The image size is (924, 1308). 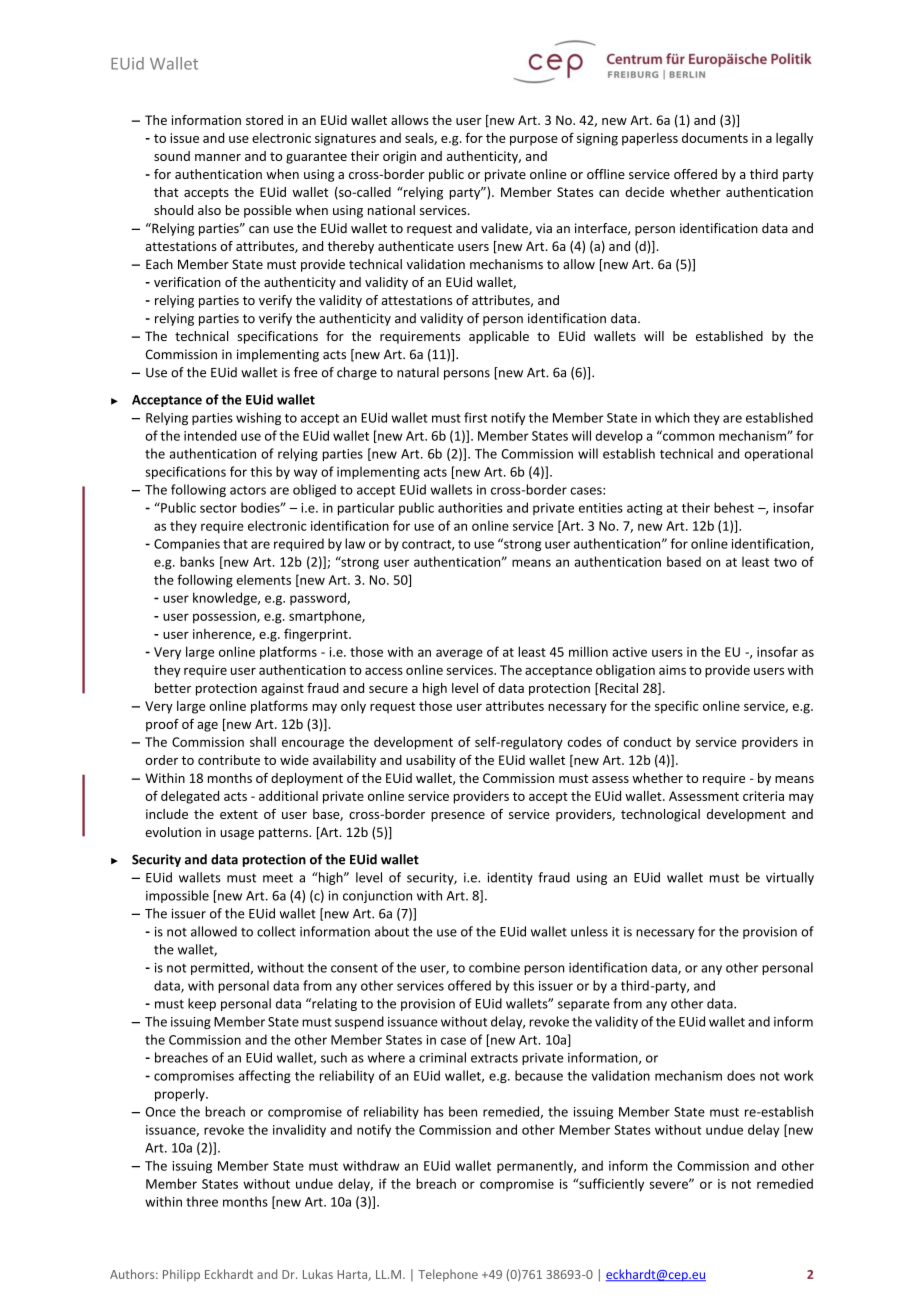 I want to click on Telephone, so click(x=448, y=1275).
